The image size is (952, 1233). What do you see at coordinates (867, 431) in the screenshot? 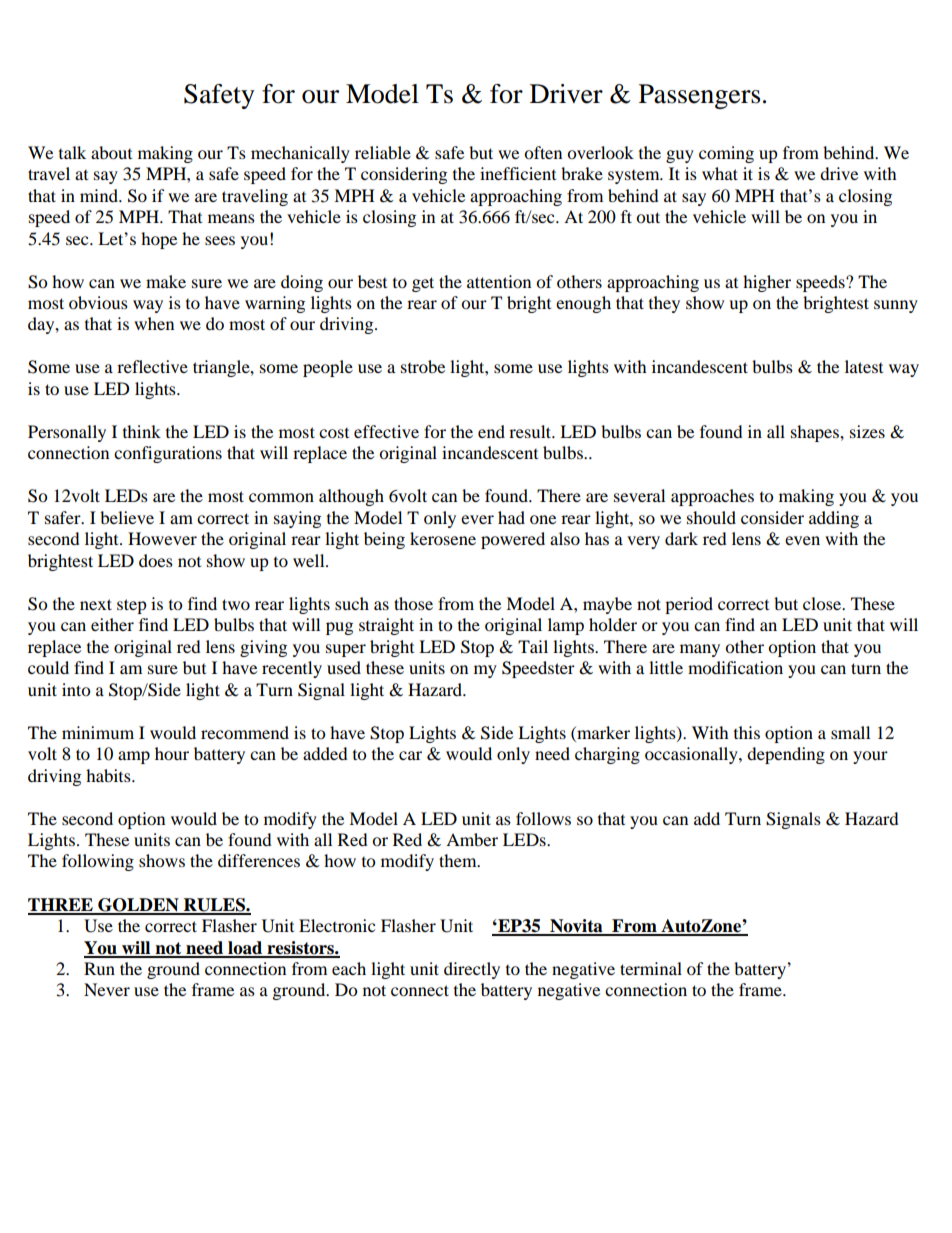
I see `sizes` at bounding box center [867, 431].
